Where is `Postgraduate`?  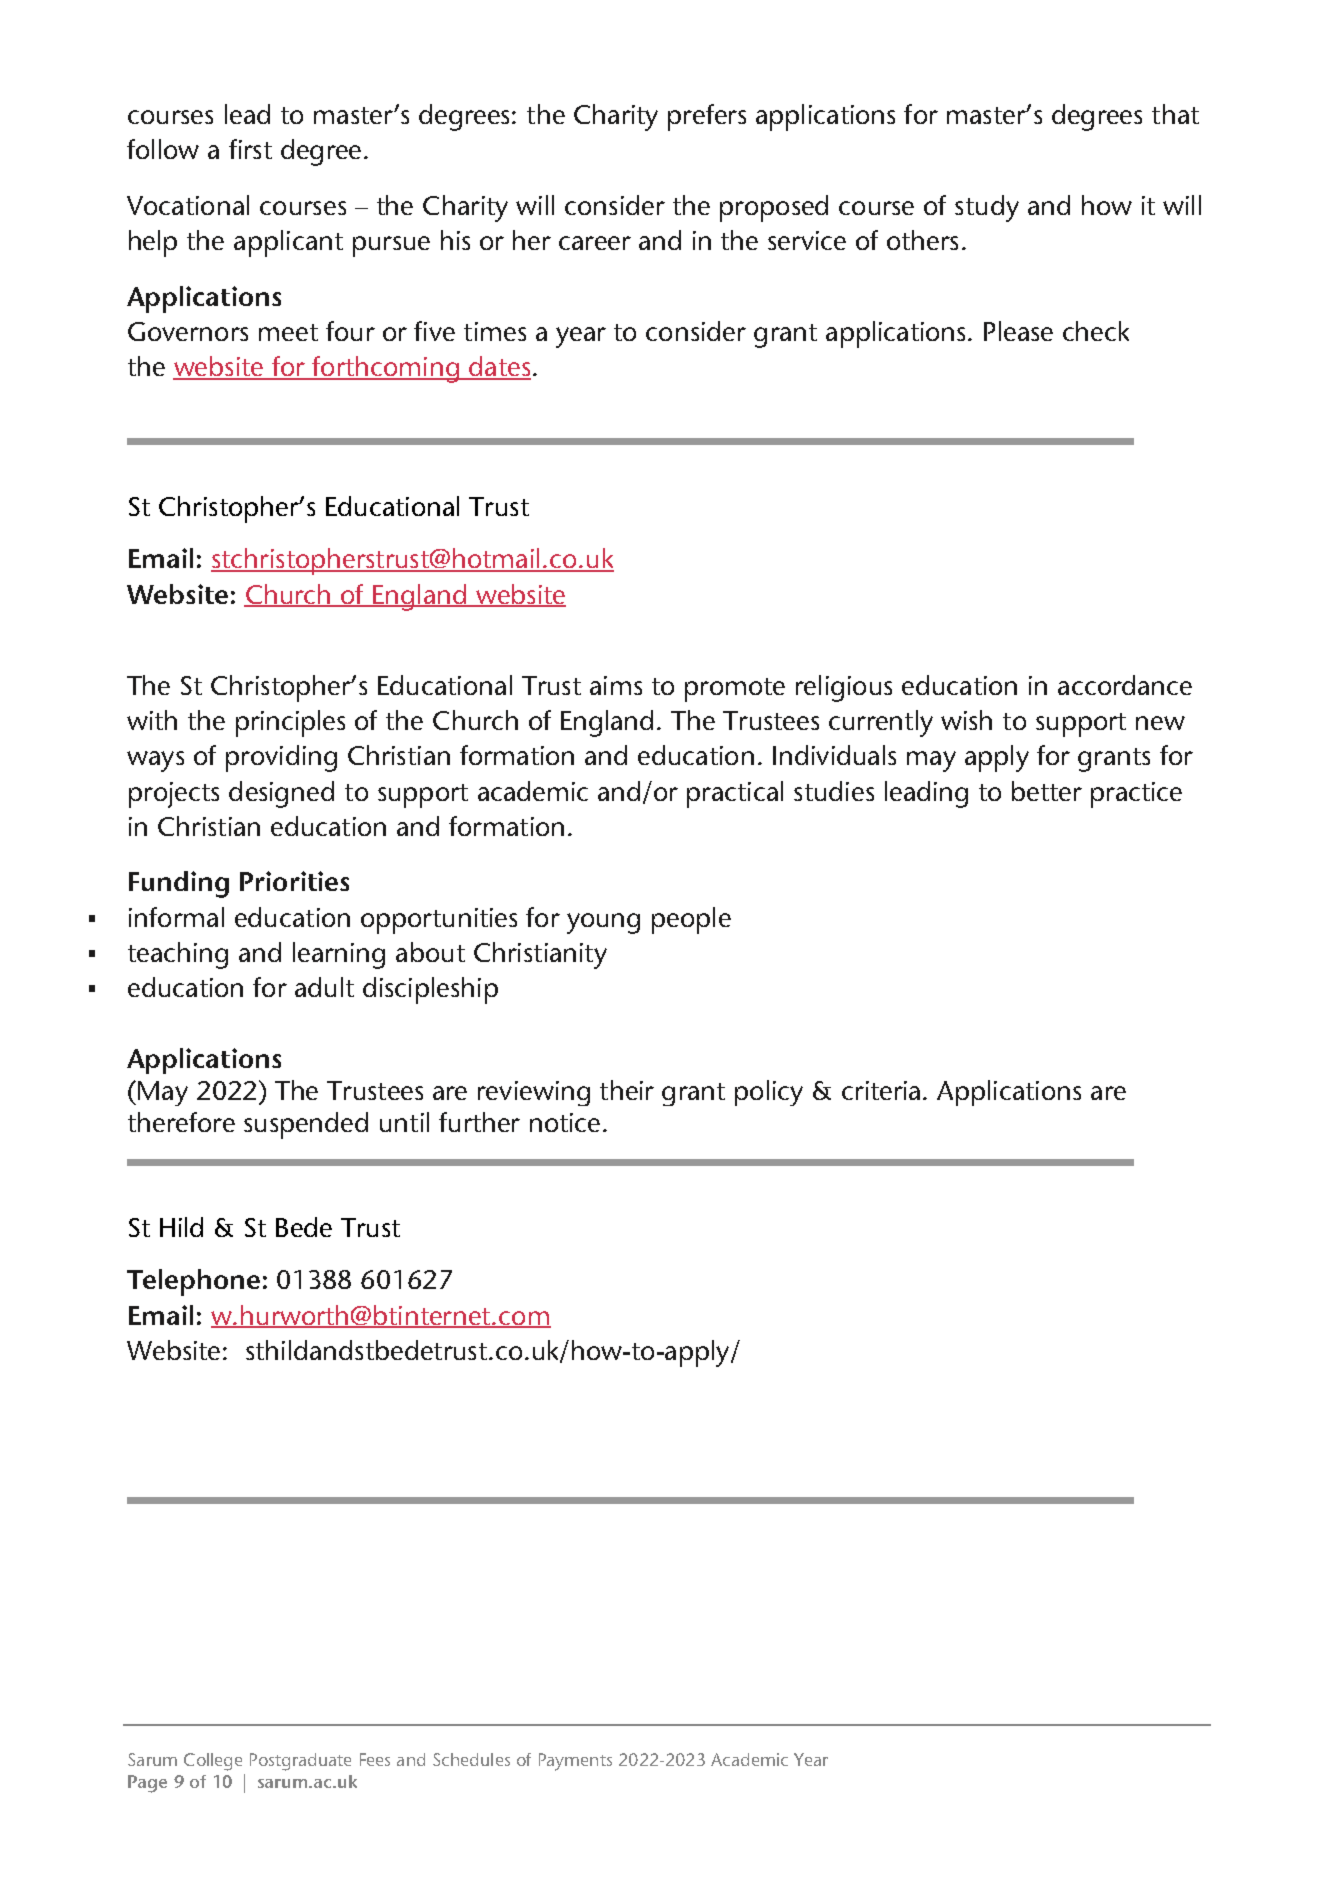
Postgraduate is located at coordinates (300, 1762).
